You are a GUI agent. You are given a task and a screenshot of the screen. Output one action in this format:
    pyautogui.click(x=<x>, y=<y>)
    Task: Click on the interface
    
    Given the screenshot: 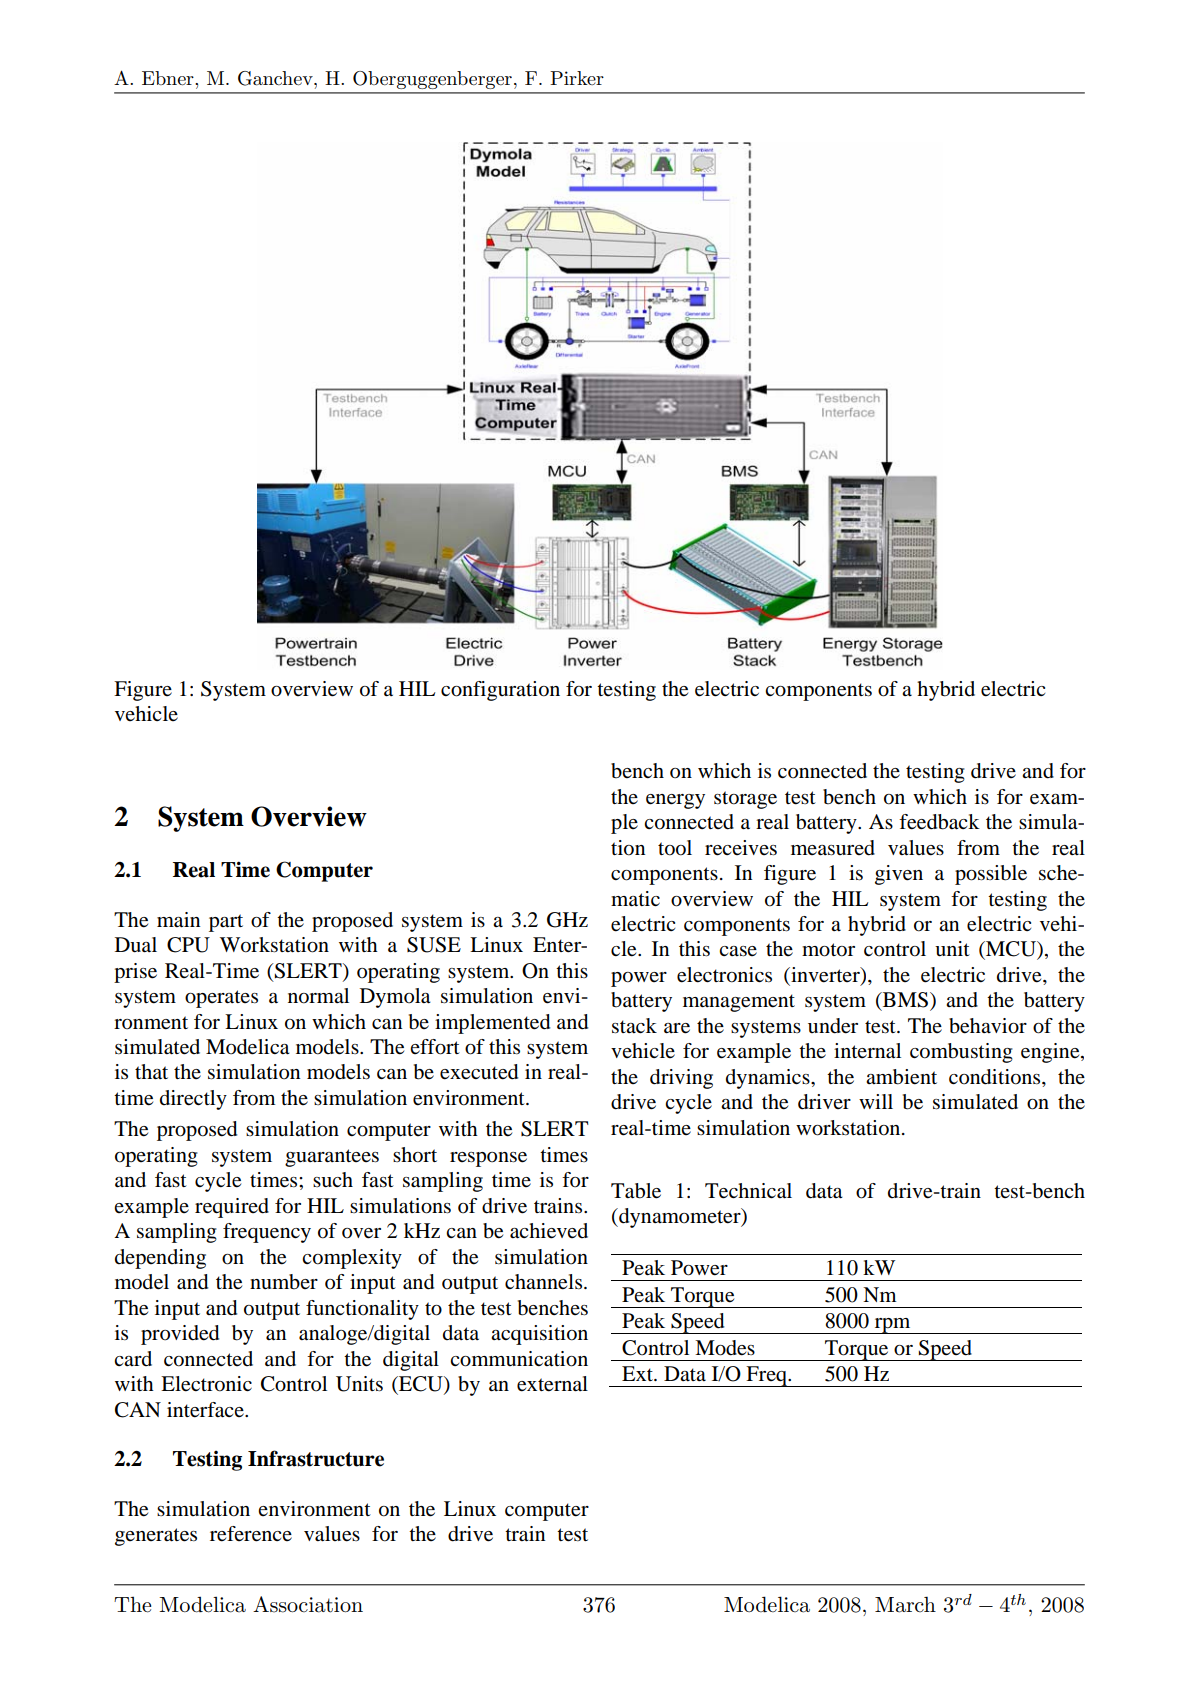 What is the action you would take?
    pyautogui.click(x=206, y=1410)
